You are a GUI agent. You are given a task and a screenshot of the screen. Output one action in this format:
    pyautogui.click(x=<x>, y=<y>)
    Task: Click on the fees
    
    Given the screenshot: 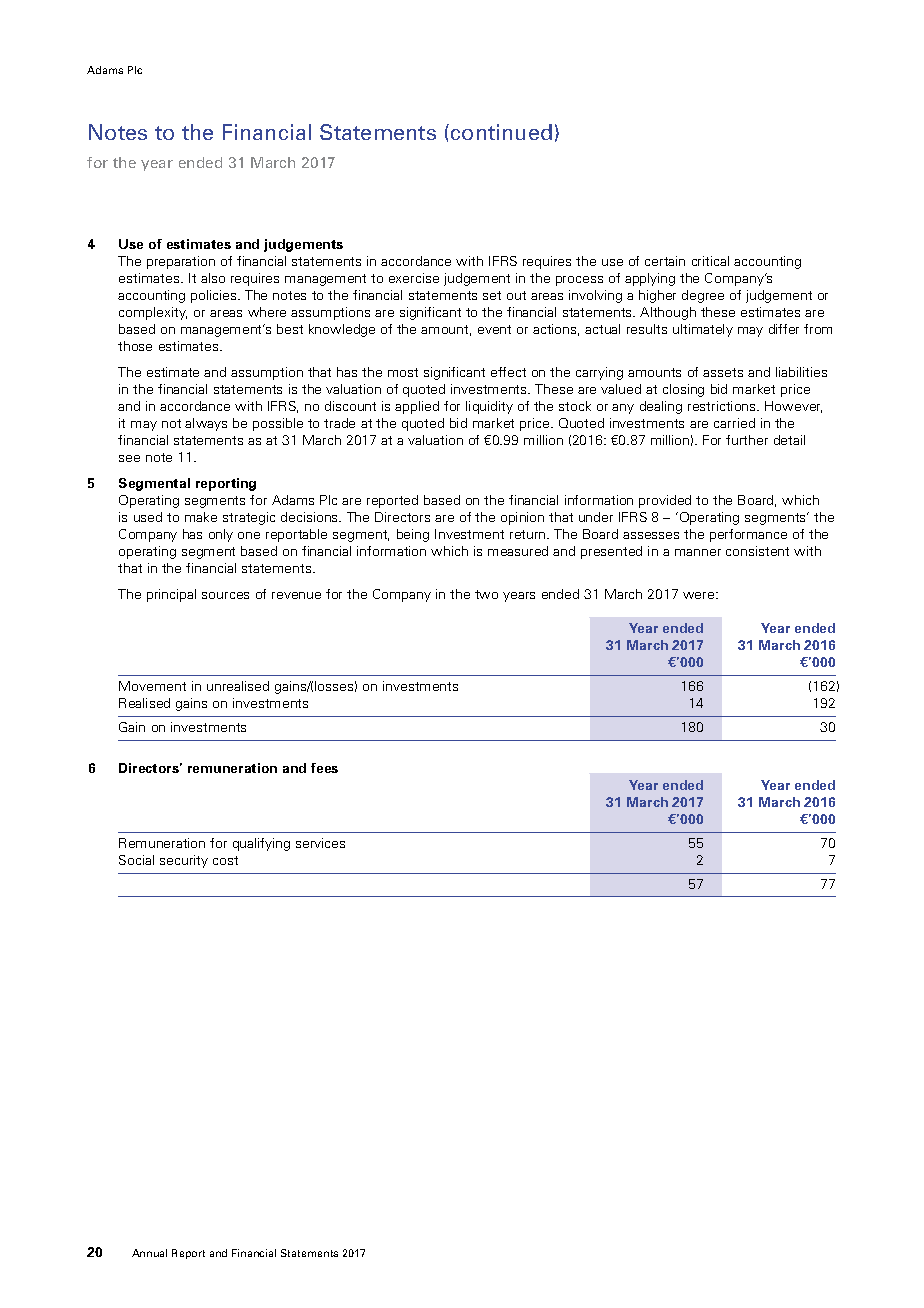 What is the action you would take?
    pyautogui.click(x=324, y=768)
